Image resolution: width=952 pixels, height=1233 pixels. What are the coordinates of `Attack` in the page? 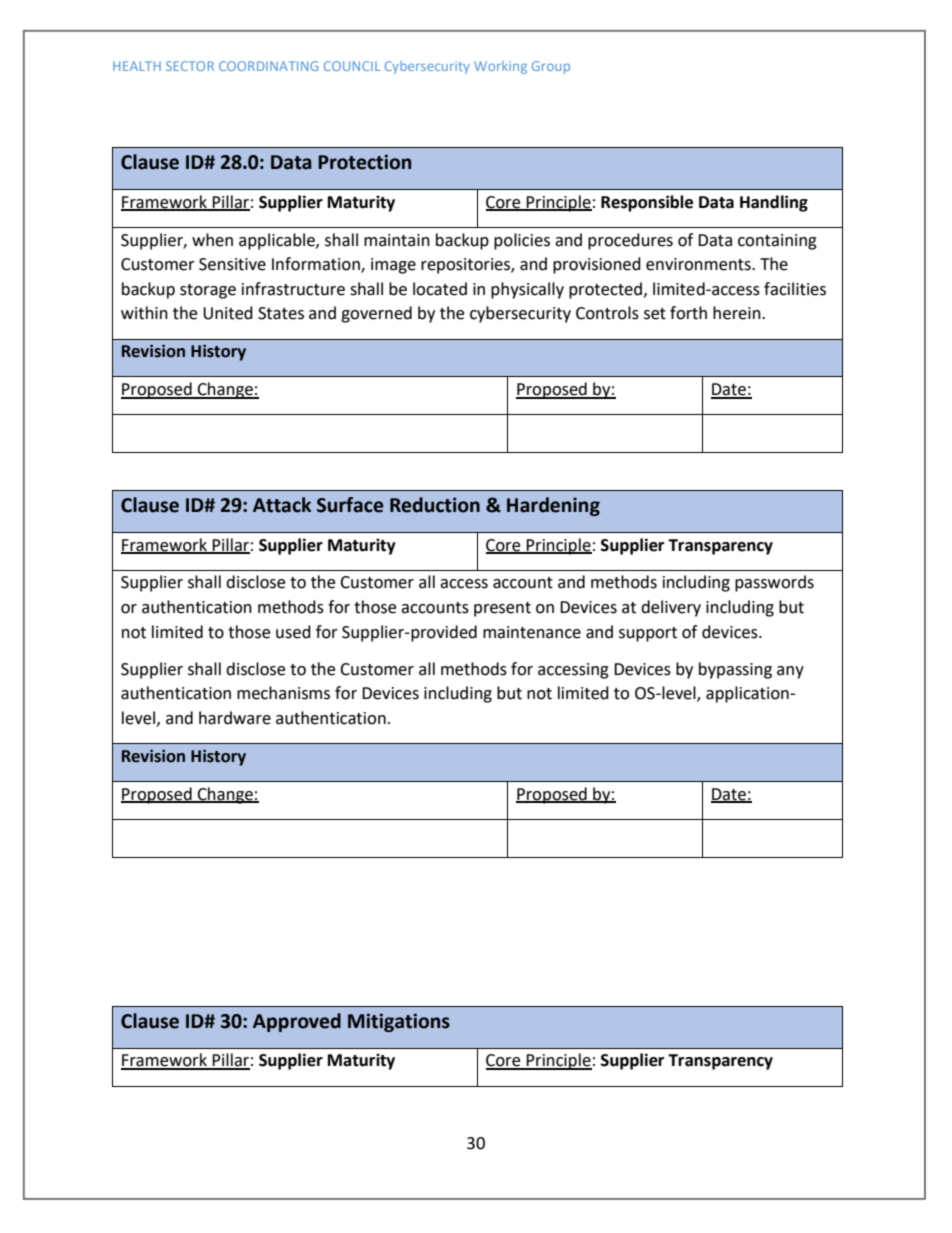 It's located at (282, 505).
